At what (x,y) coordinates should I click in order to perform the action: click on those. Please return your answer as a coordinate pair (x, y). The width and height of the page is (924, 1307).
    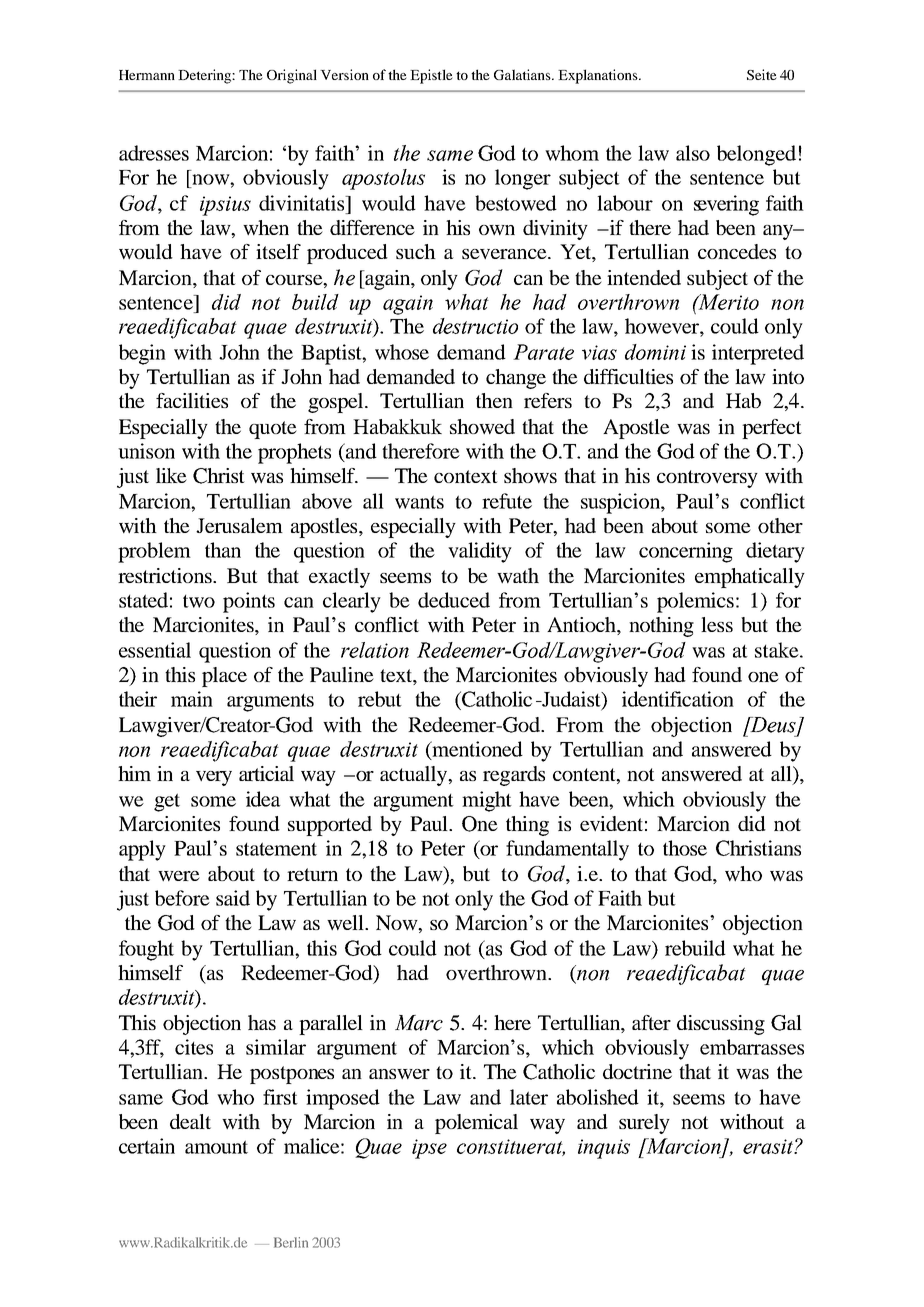
    Looking at the image, I should click on (685, 848).
